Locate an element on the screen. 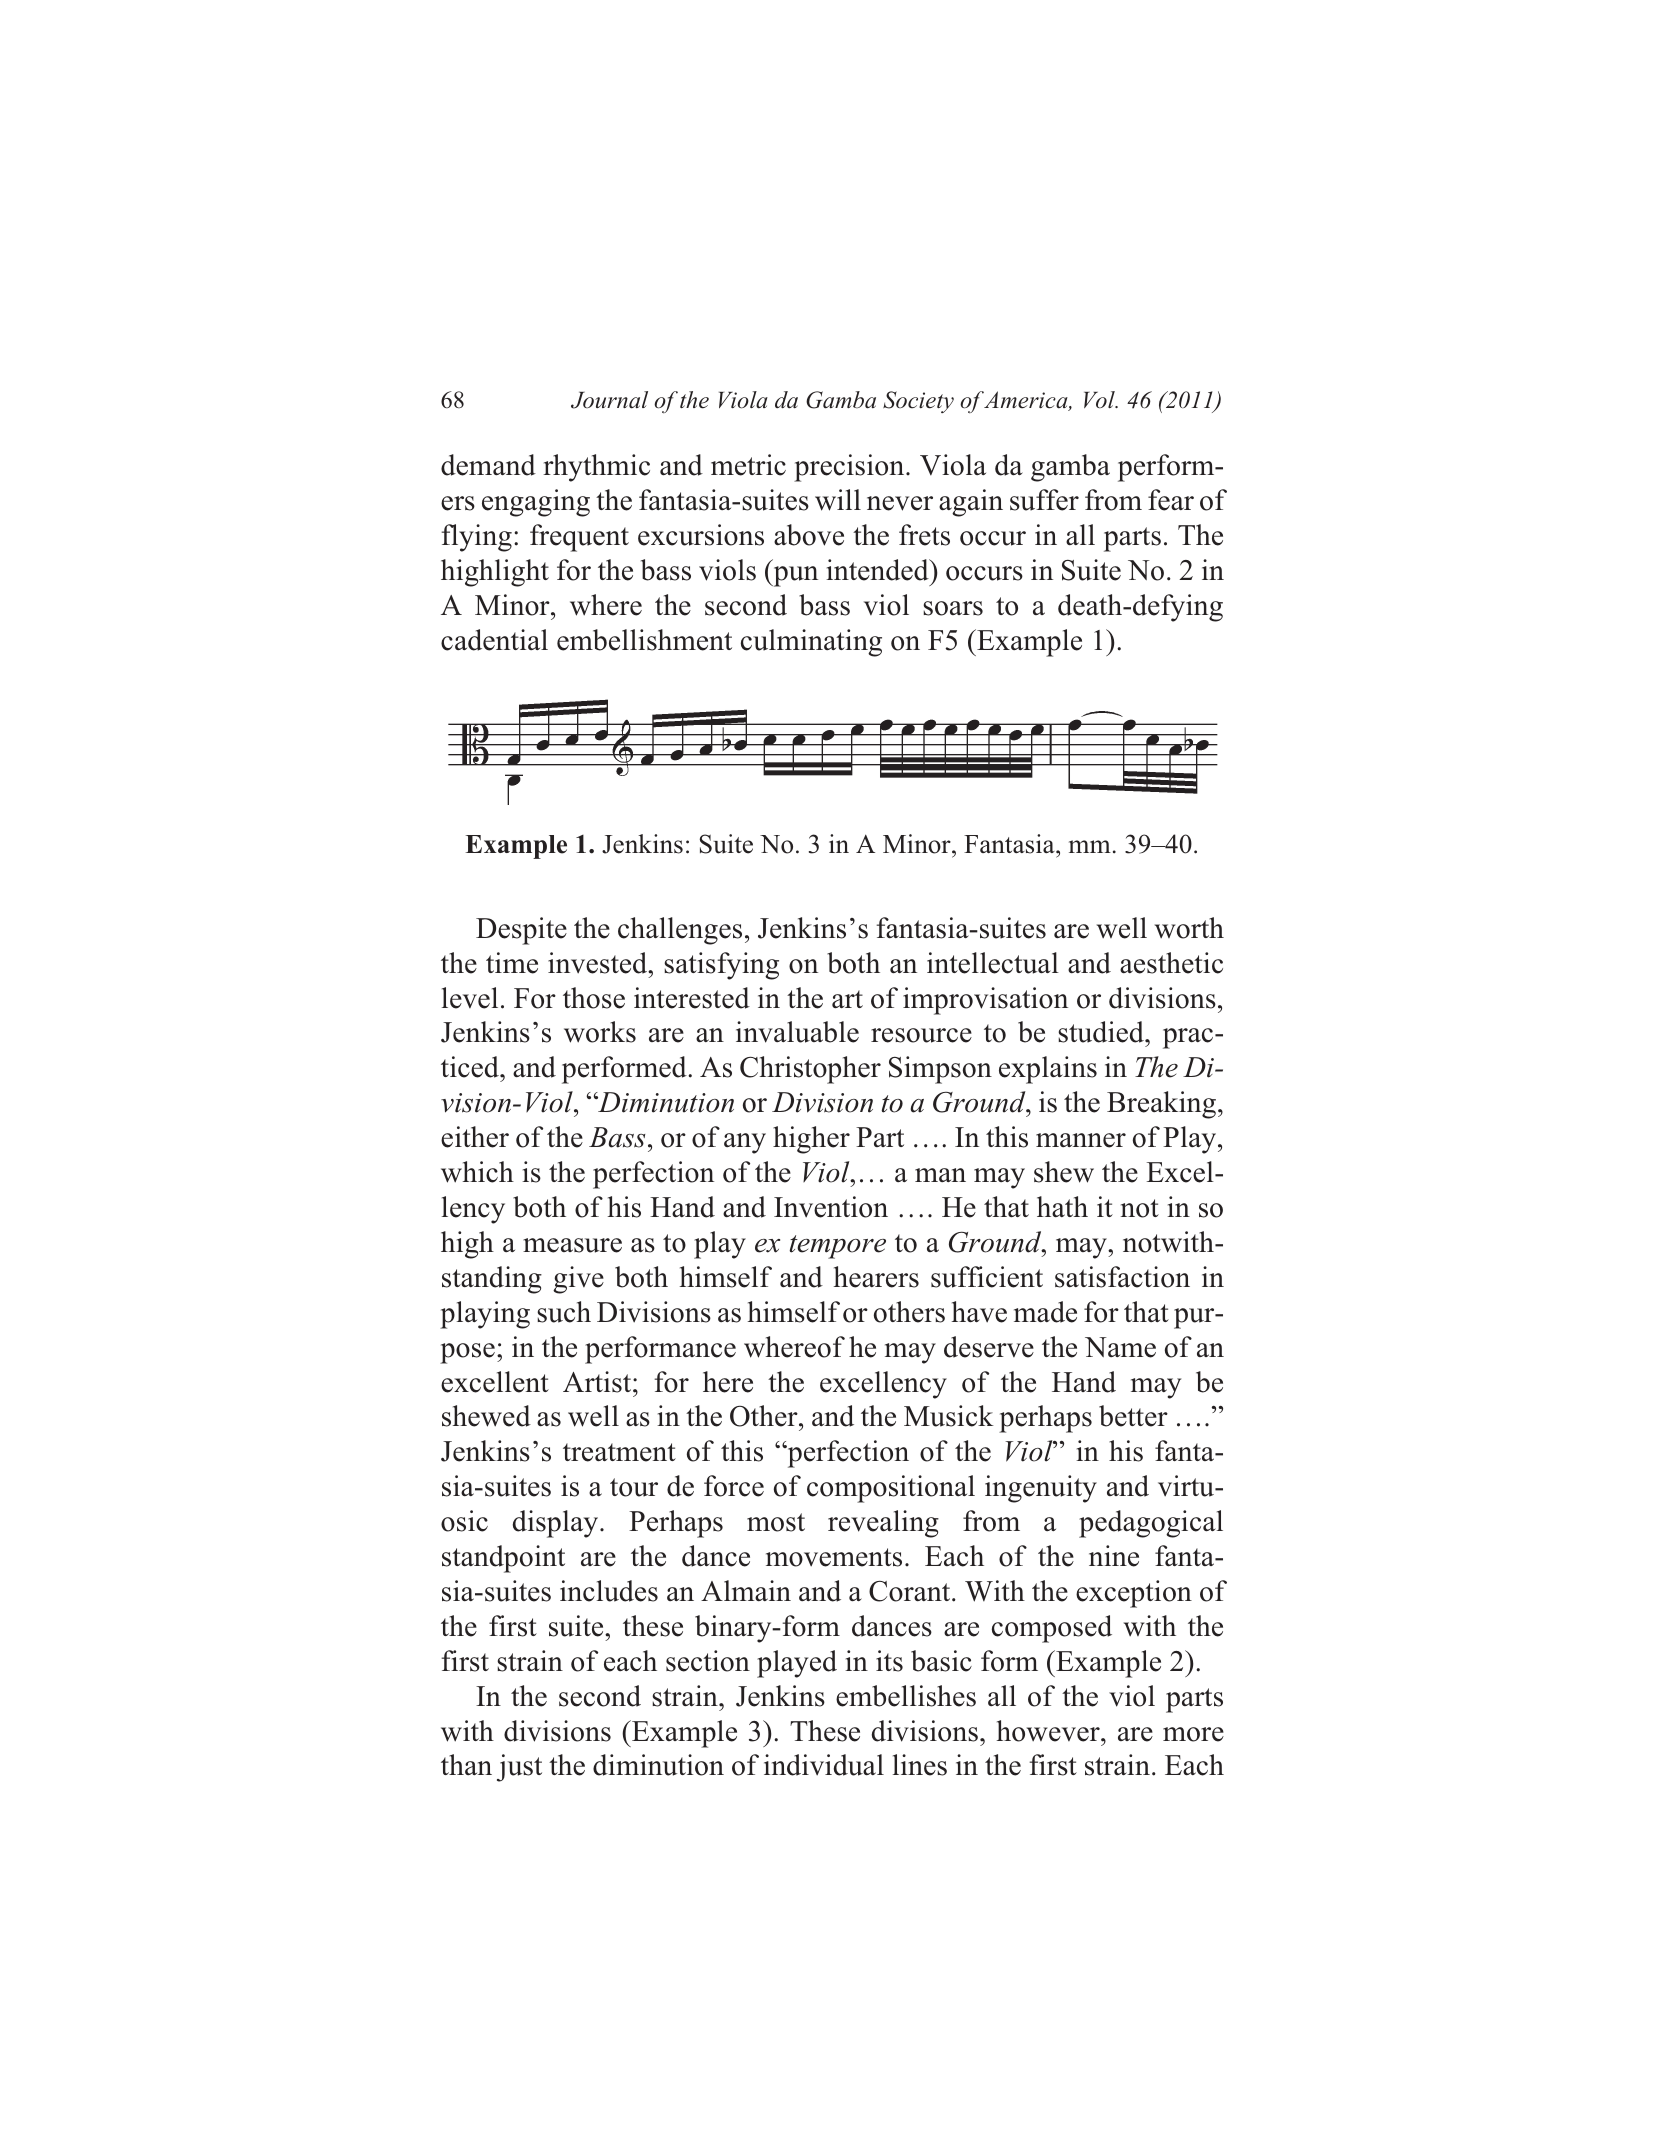 The width and height of the screenshot is (1665, 2154). Vol is located at coordinates (1100, 400).
